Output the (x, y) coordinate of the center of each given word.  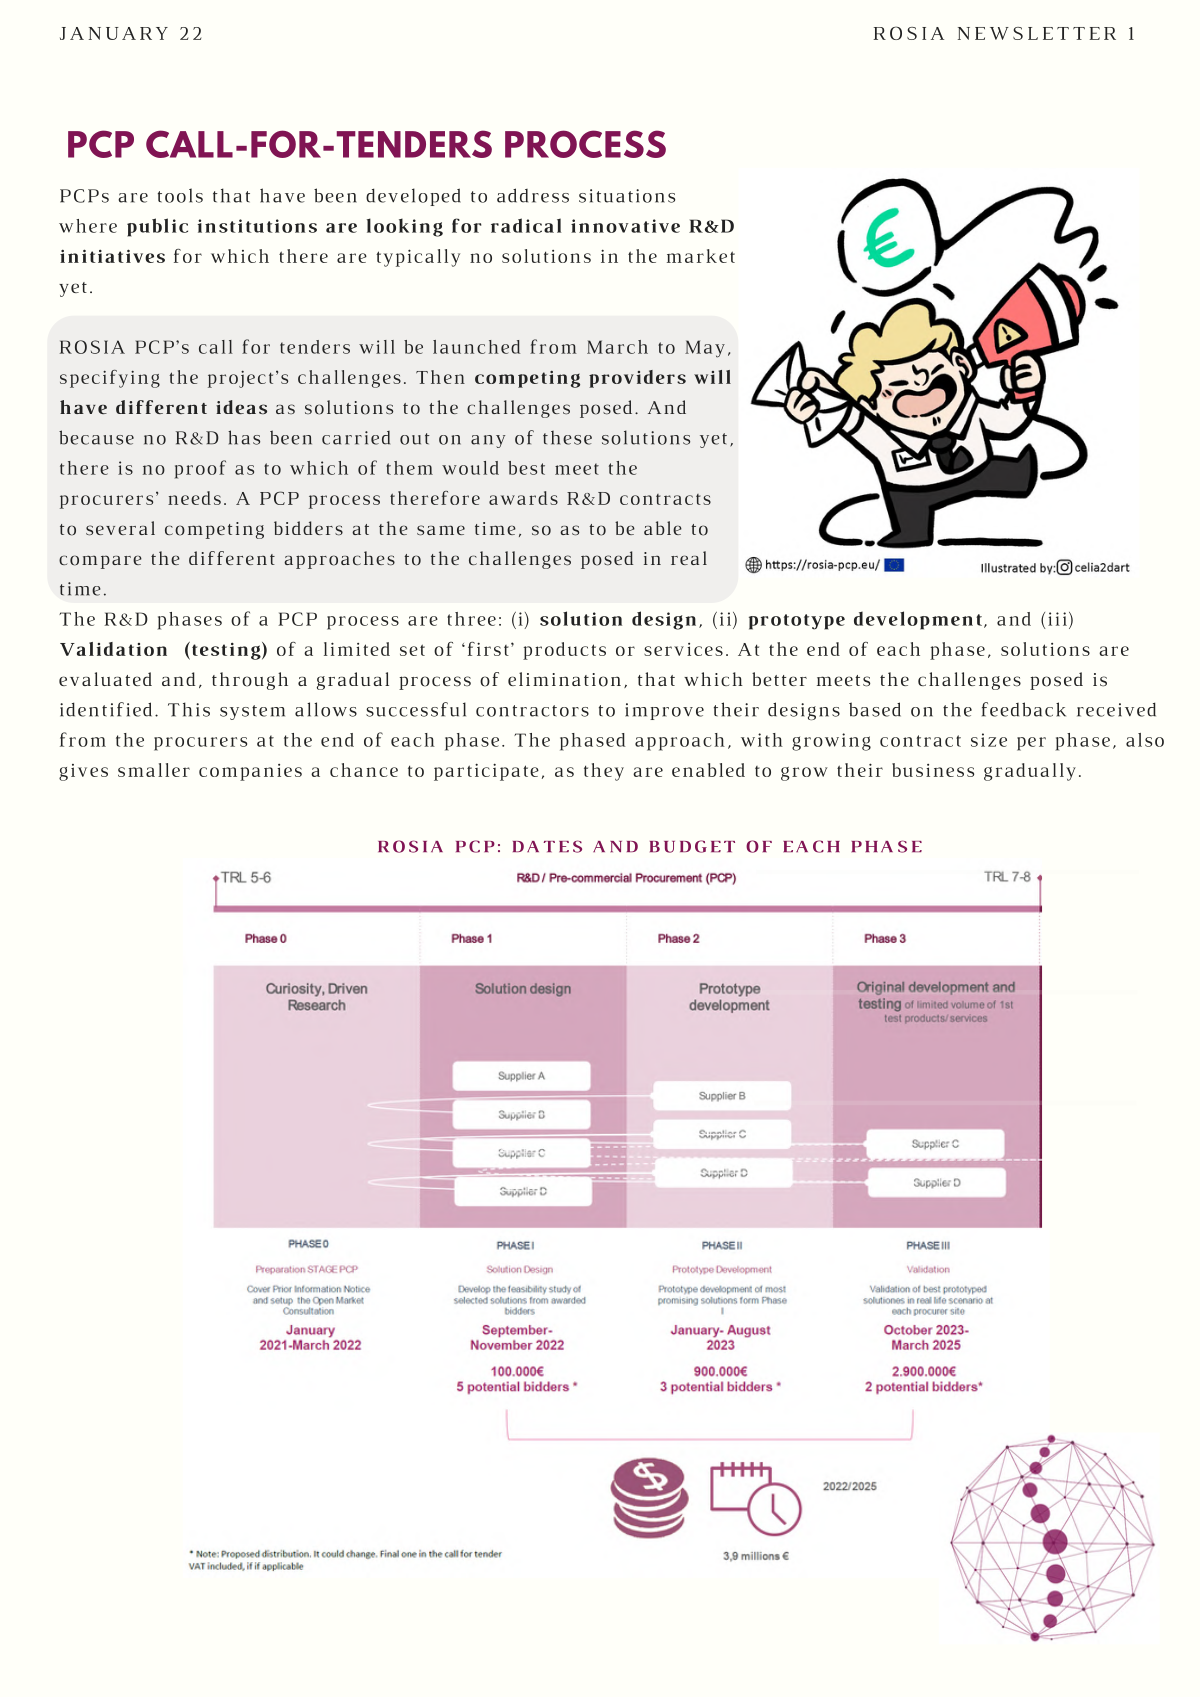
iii (1057, 619)
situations (627, 196)
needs (194, 498)
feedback (1024, 709)
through (250, 681)
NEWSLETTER (1037, 33)
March (617, 347)
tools (180, 195)
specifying (110, 379)
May (705, 349)
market (701, 256)
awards (523, 498)
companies (250, 772)
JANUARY (114, 33)
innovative (625, 226)
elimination (564, 679)
